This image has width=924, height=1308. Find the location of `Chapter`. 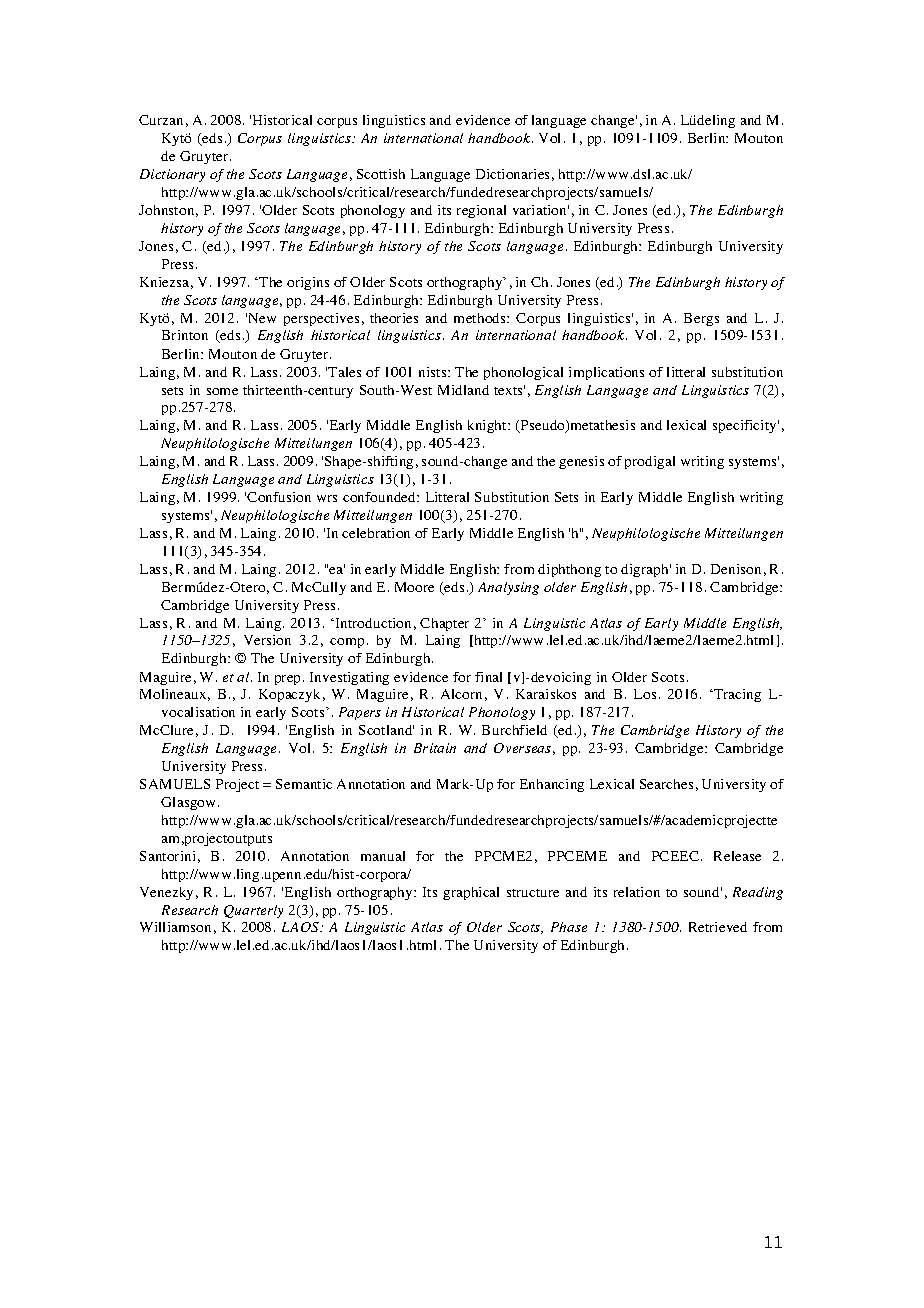

Chapter is located at coordinates (444, 624).
